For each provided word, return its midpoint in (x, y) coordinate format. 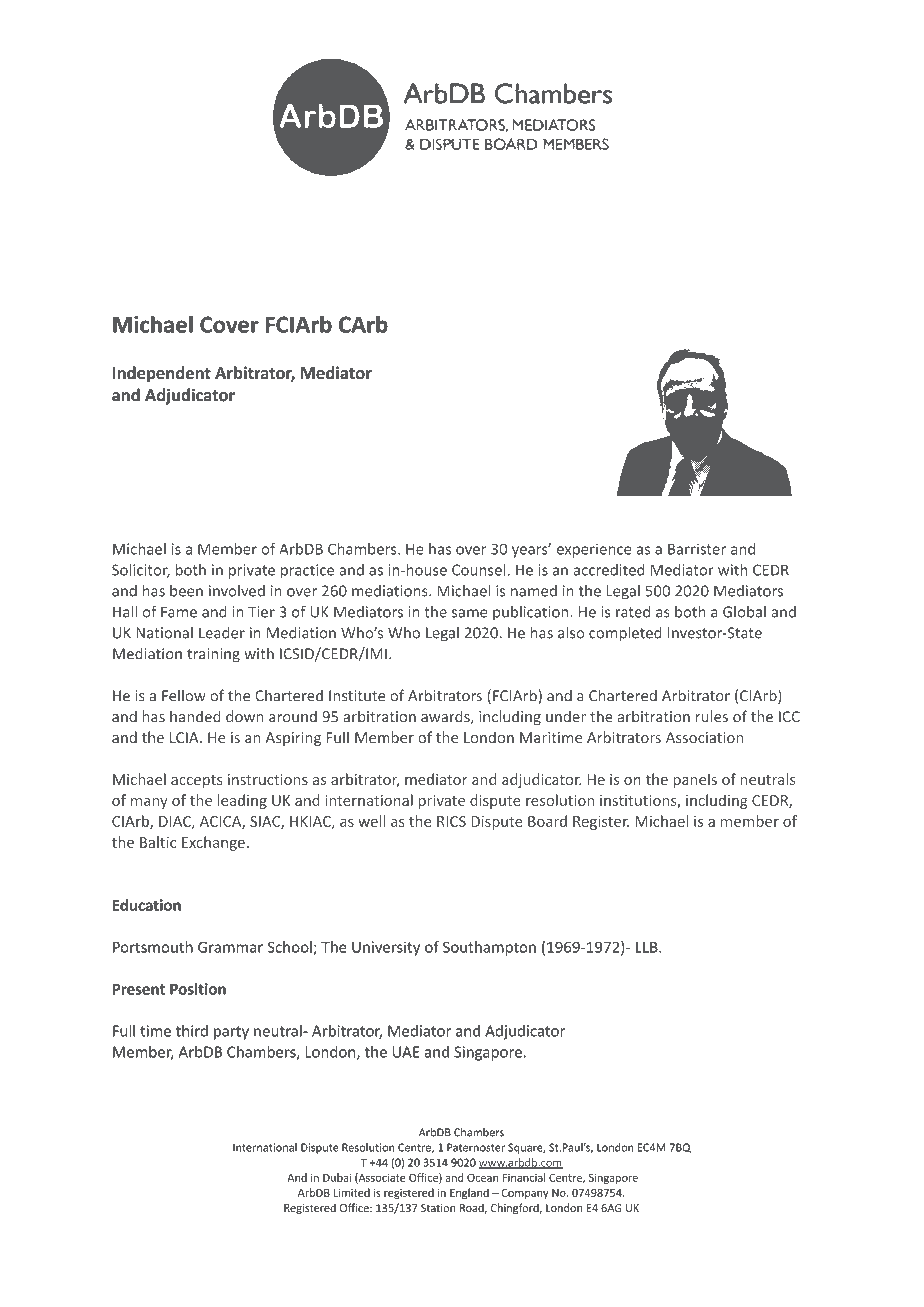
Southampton (489, 948)
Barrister (697, 549)
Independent (162, 374)
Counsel (480, 570)
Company (525, 1194)
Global (744, 612)
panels (695, 780)
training (213, 655)
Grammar (230, 947)
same (470, 613)
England (469, 1193)
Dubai (337, 1177)
